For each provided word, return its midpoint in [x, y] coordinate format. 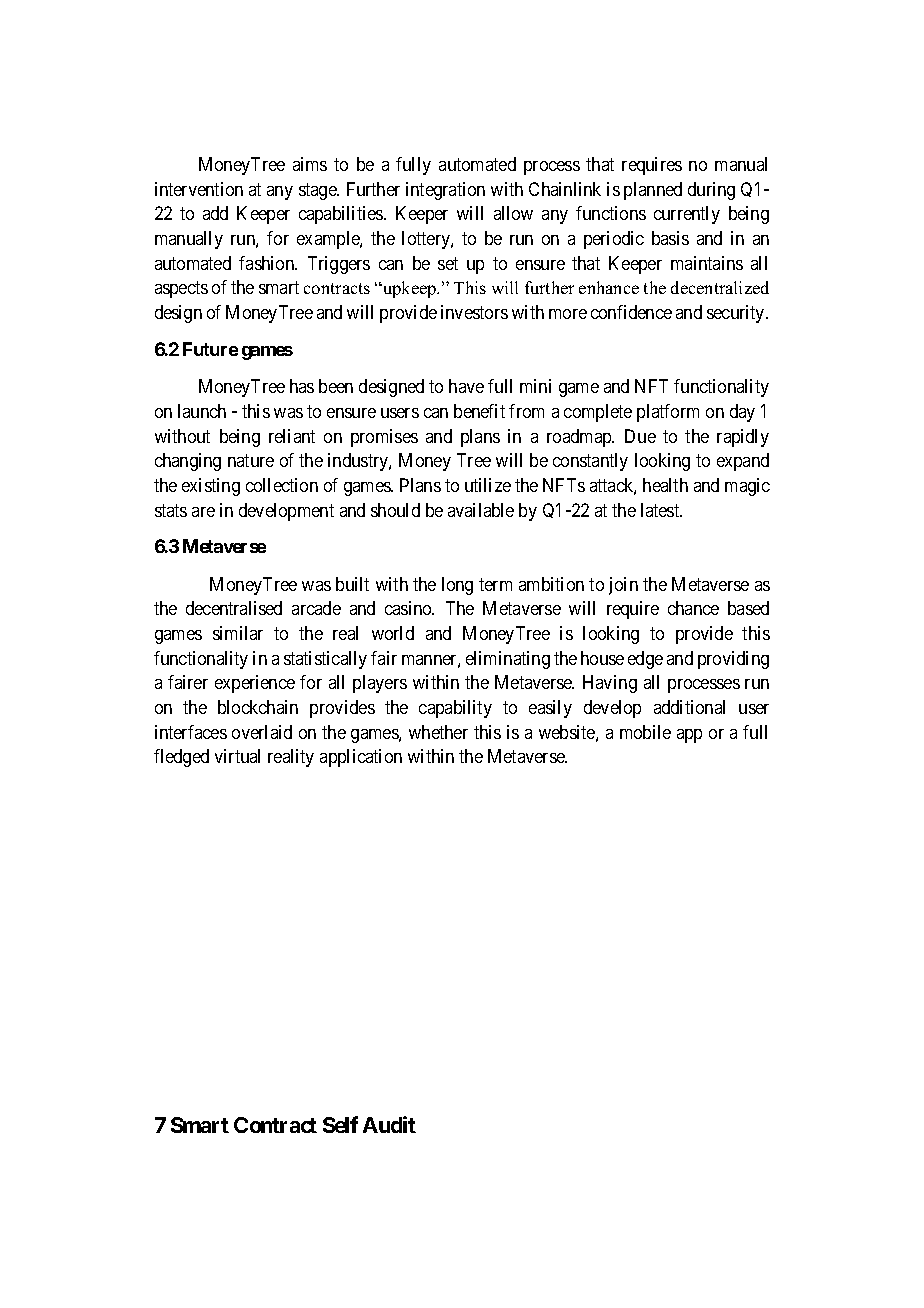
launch [202, 411]
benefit [479, 411]
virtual [237, 756]
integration [445, 191]
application [361, 758]
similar [238, 633]
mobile [645, 732]
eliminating [508, 660]
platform [668, 413]
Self [340, 1124]
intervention [199, 189]
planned [653, 191]
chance [693, 608]
